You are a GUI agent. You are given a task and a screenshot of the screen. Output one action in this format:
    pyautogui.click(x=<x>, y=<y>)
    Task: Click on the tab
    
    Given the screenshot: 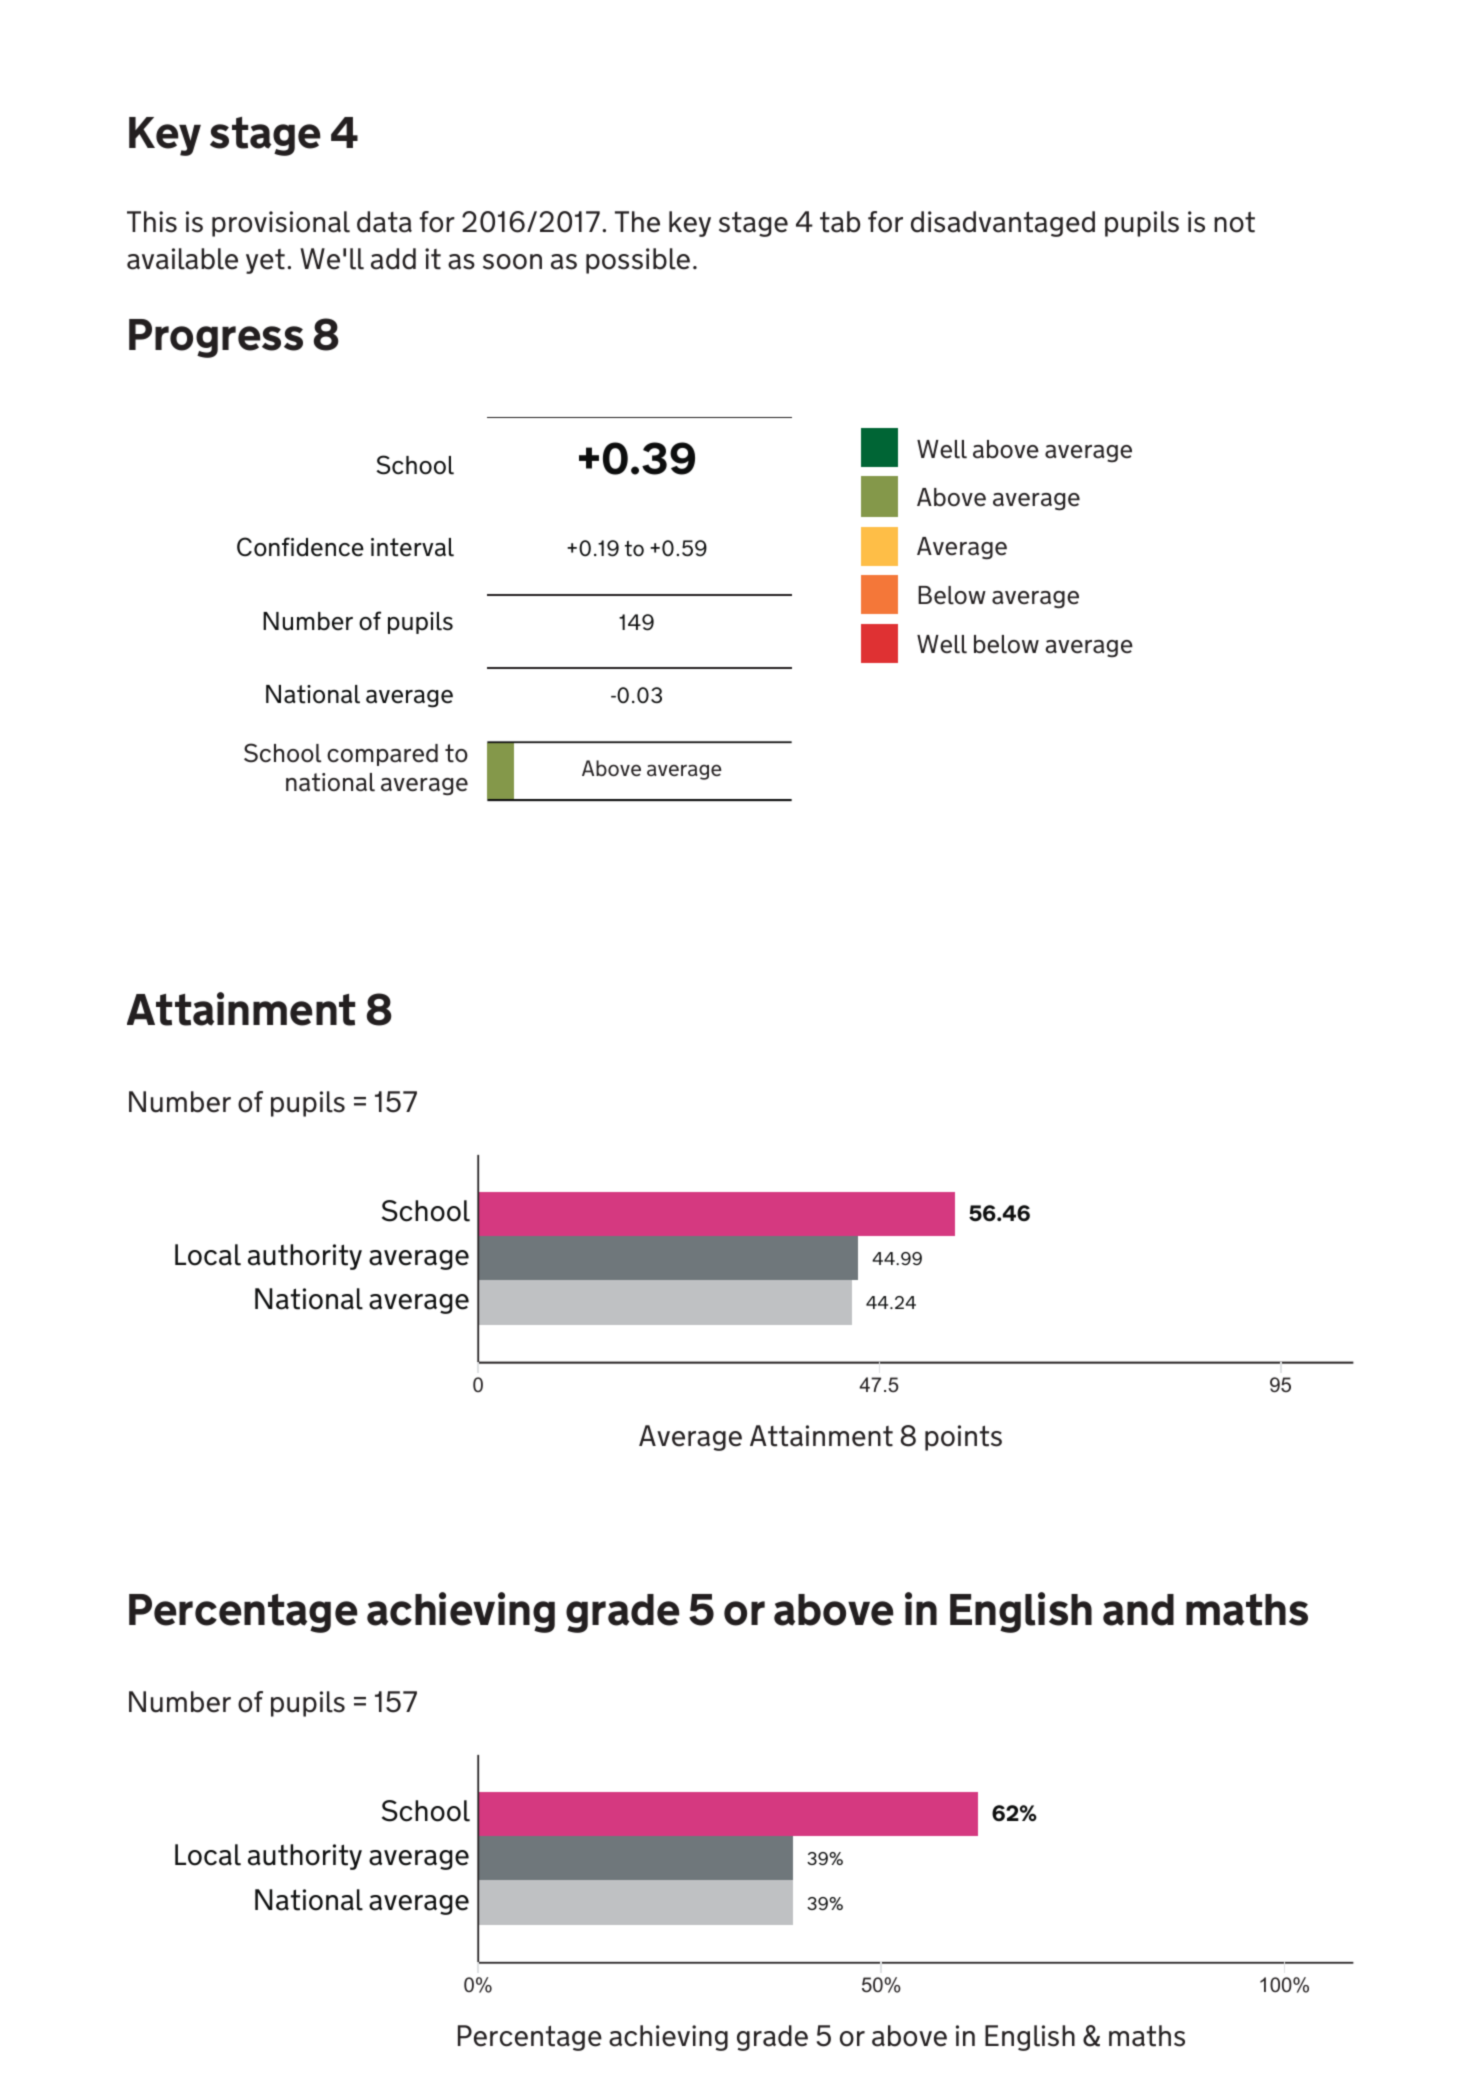 What is the action you would take?
    pyautogui.click(x=840, y=222)
